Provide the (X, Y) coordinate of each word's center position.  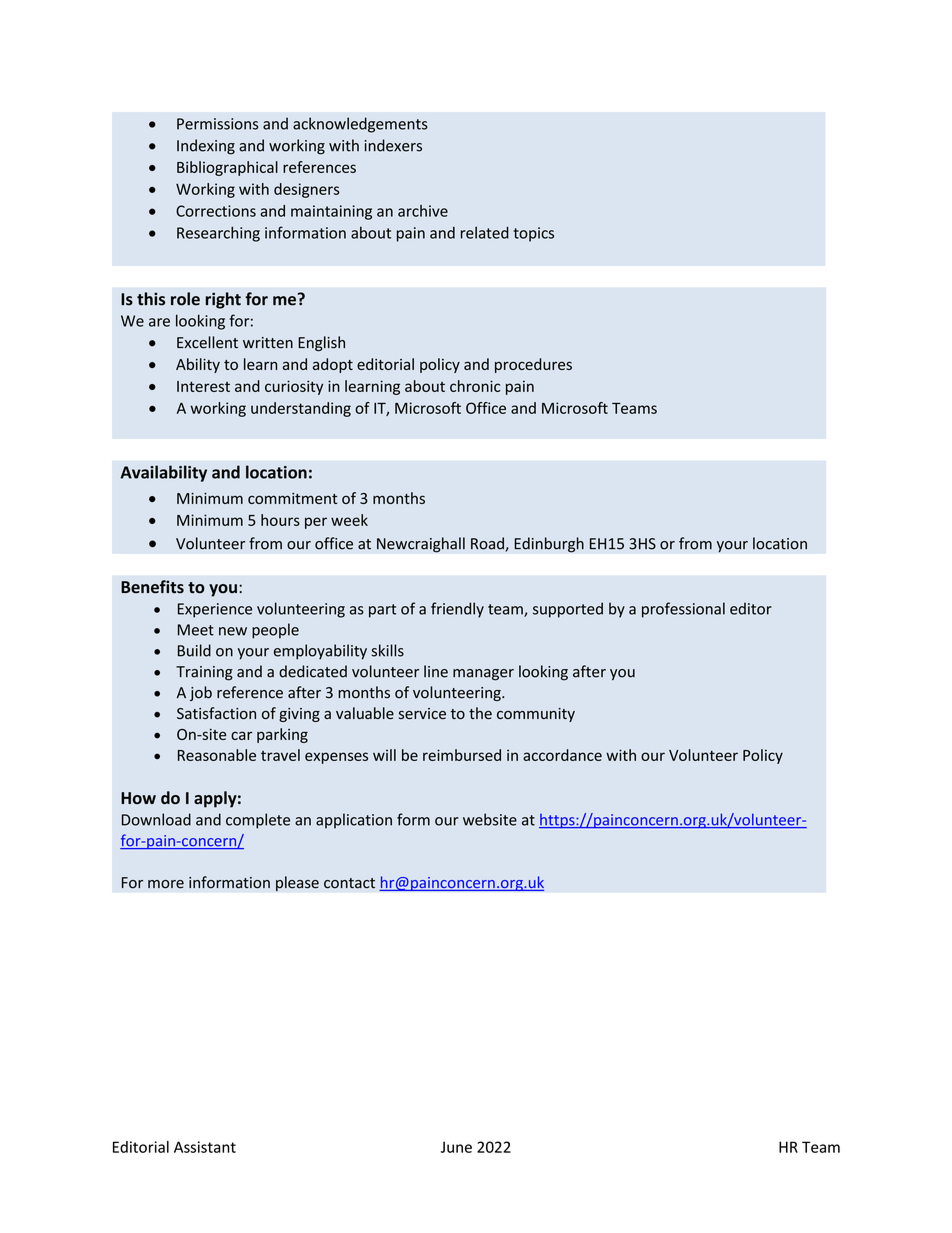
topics (533, 234)
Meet (196, 630)
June (456, 1147)
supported (568, 610)
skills (387, 650)
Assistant (205, 1147)
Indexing (206, 147)
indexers (393, 145)
